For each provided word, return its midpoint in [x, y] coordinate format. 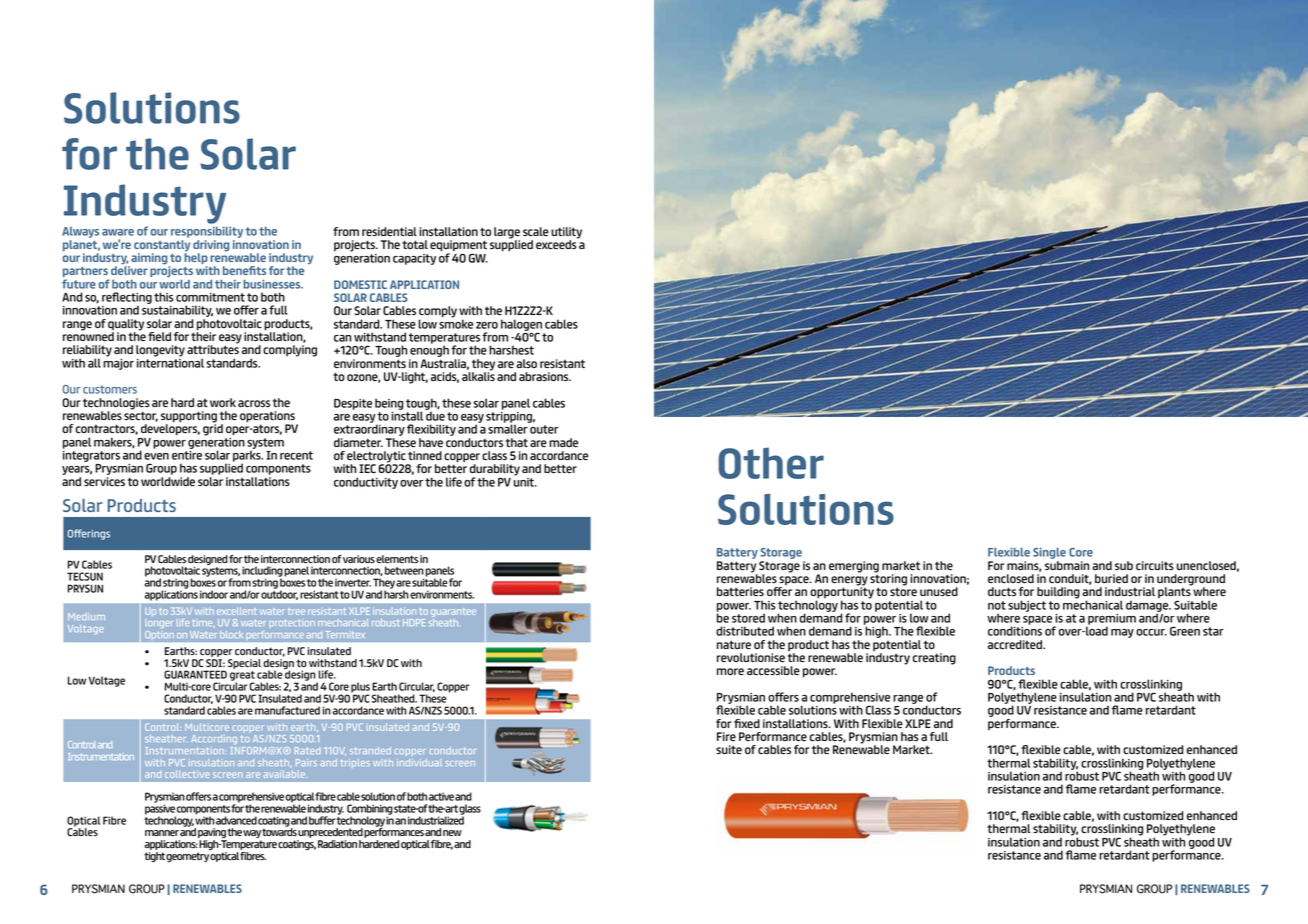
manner [162, 833]
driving [211, 247]
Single [1049, 553]
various [359, 559]
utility [566, 234]
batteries [740, 591]
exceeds [557, 243]
